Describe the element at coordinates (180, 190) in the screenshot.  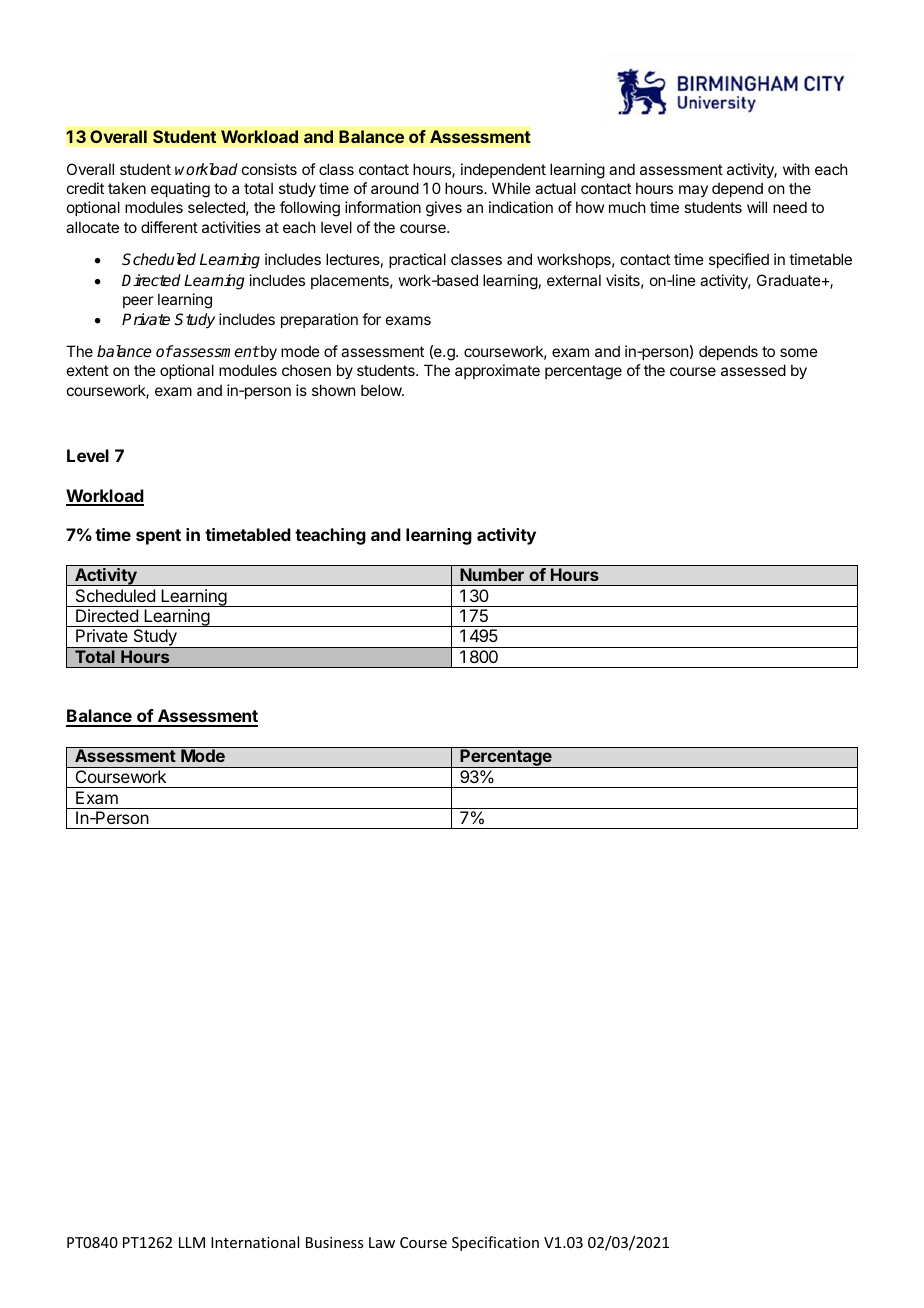
I see `equating` at that location.
